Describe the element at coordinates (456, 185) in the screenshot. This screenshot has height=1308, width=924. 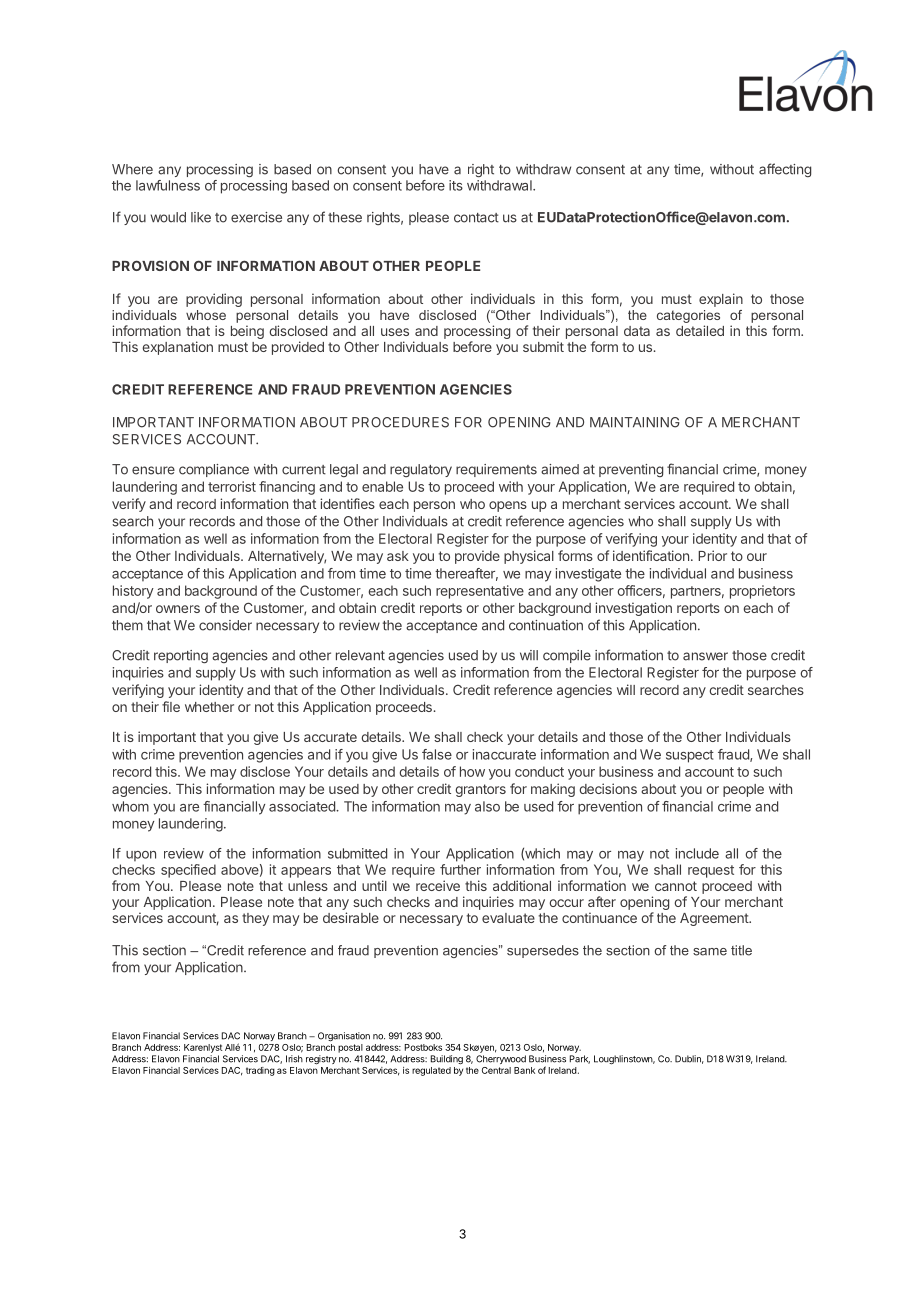
I see `its` at that location.
